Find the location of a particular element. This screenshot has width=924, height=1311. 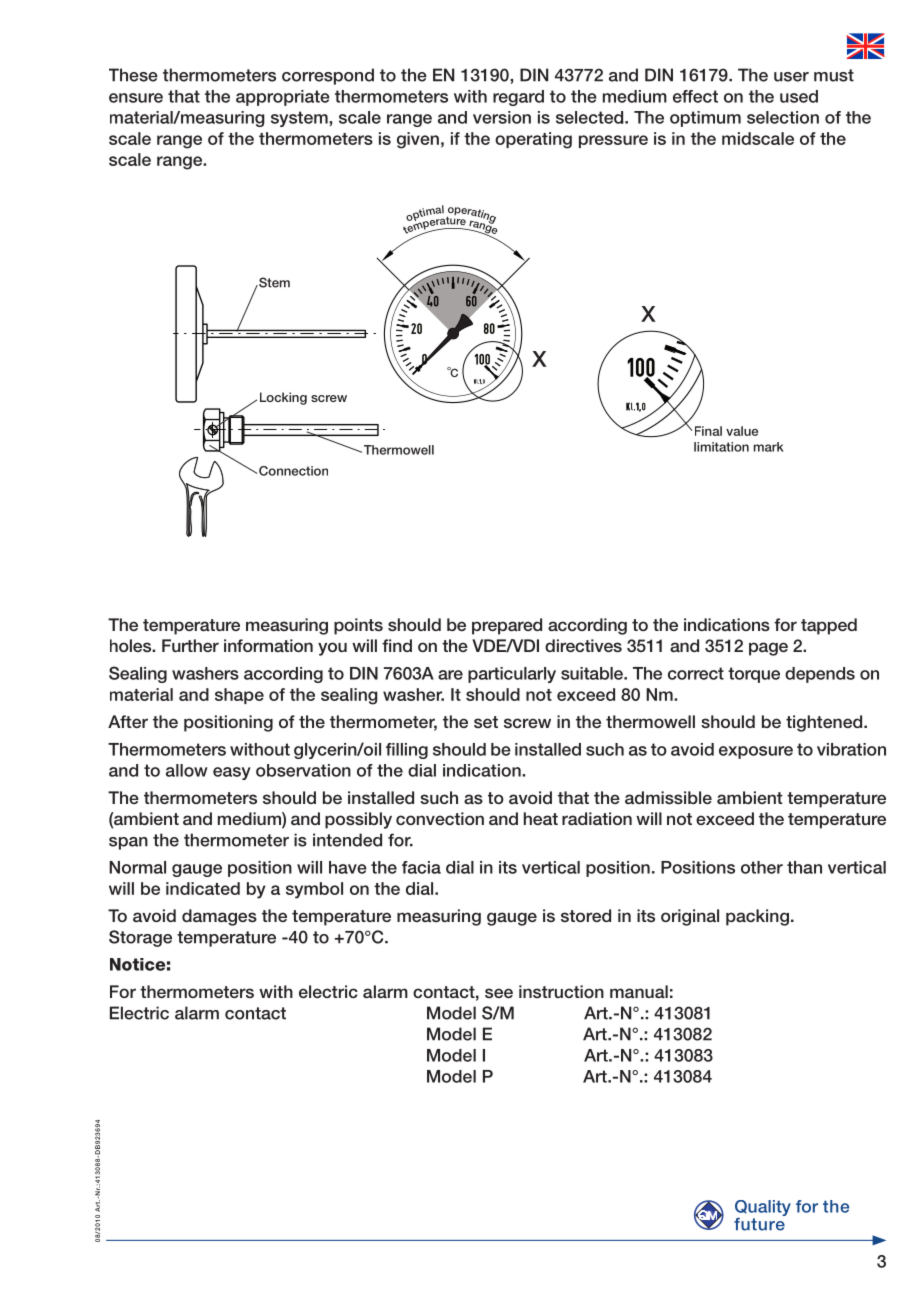

selection is located at coordinates (783, 117).
